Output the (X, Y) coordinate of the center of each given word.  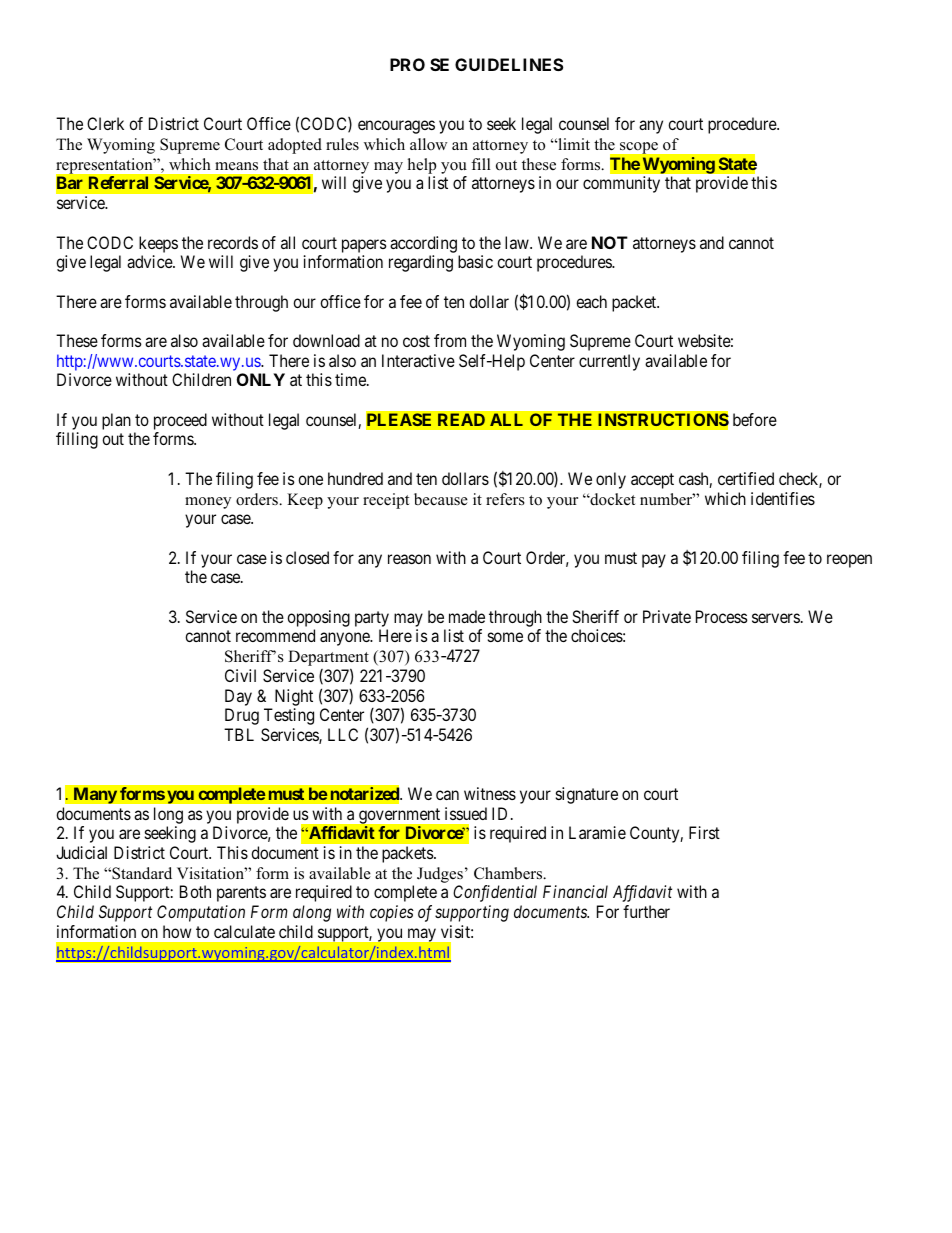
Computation (201, 913)
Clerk (105, 123)
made (467, 616)
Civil (240, 675)
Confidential (495, 893)
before (755, 419)
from (450, 340)
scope (639, 148)
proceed (180, 423)
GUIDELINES (509, 64)
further (646, 911)
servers (776, 618)
